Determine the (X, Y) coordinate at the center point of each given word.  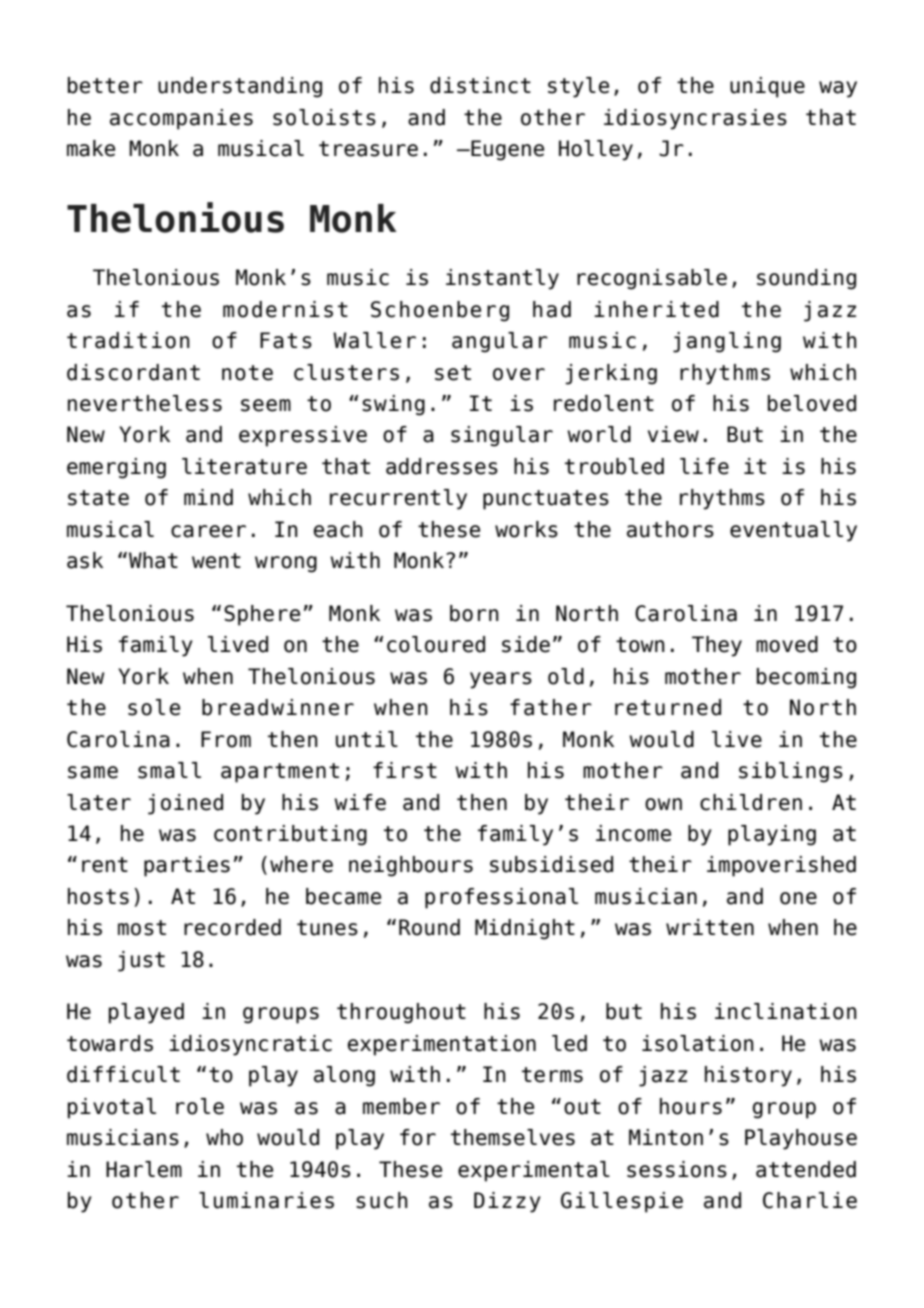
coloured (436, 644)
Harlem (144, 1169)
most (142, 928)
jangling (727, 342)
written (710, 927)
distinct (480, 85)
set (453, 373)
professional (501, 898)
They (717, 646)
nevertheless (145, 403)
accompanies (181, 119)
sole (154, 707)
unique (767, 87)
